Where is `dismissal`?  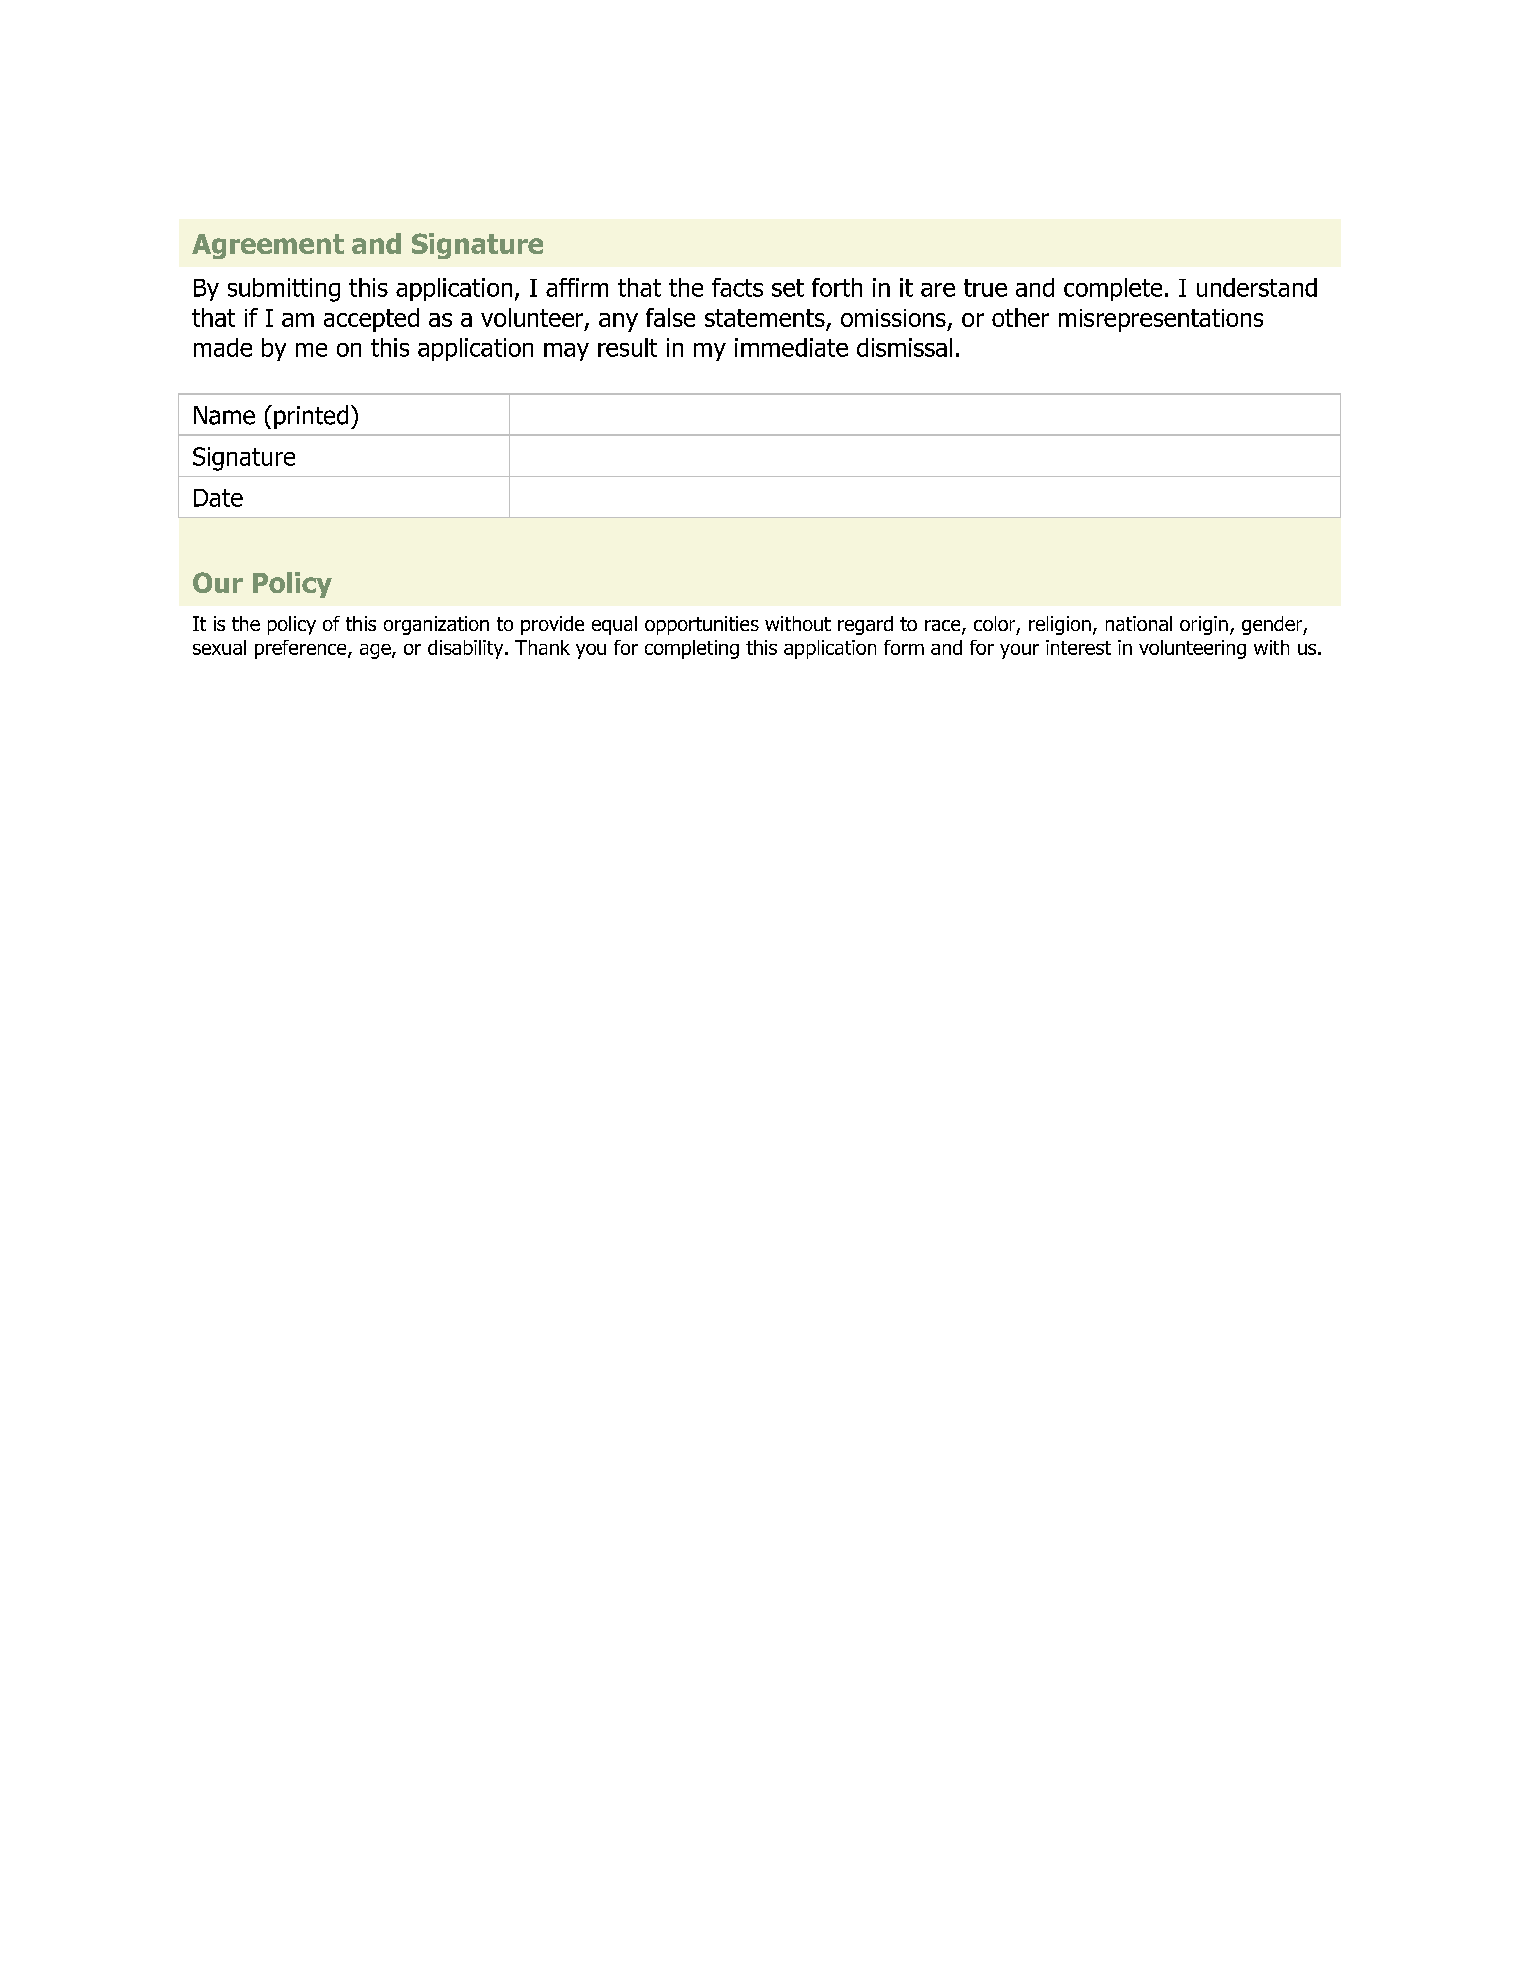 dismissal is located at coordinates (904, 347).
